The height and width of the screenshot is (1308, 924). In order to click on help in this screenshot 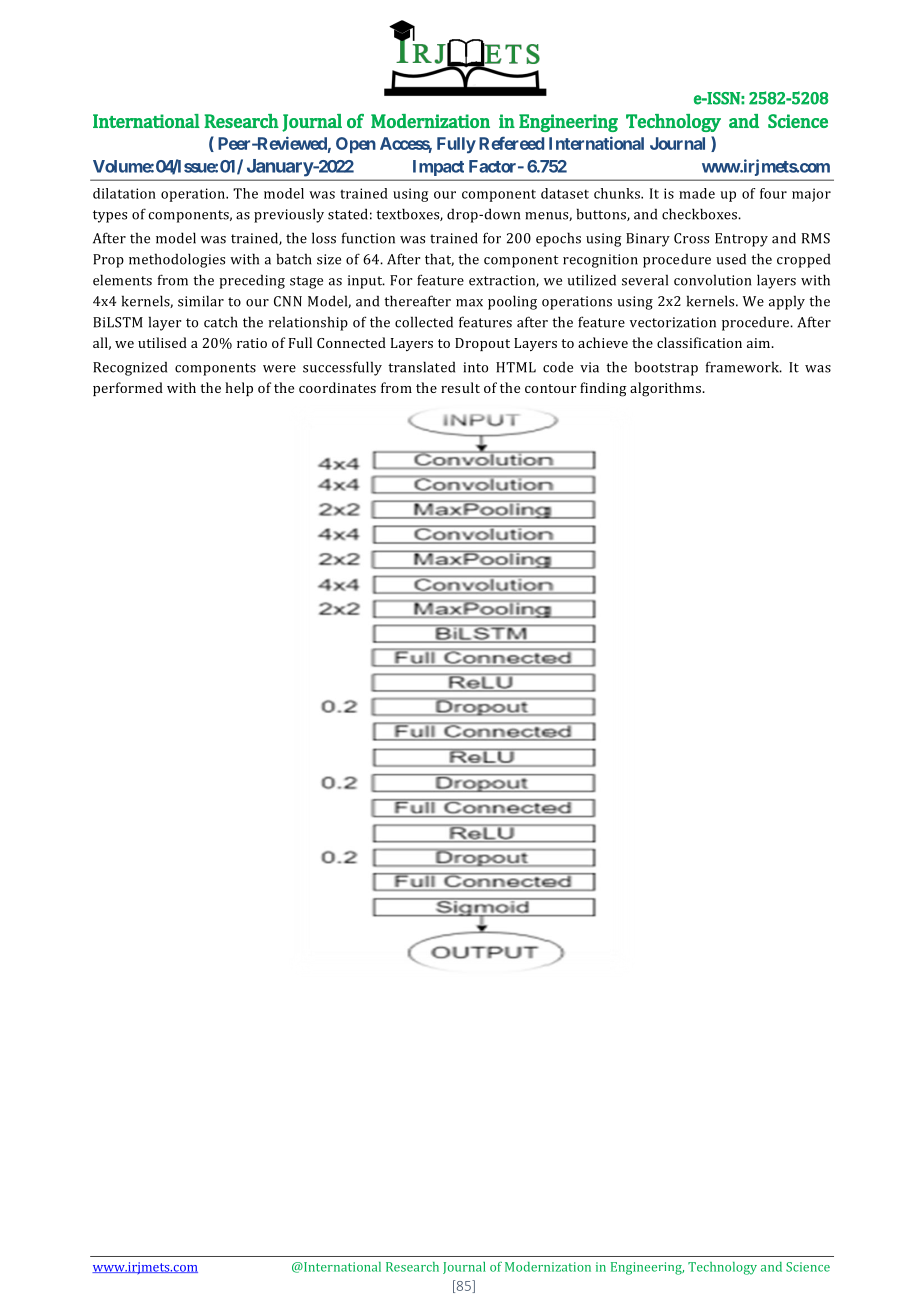, I will do `click(239, 389)`.
